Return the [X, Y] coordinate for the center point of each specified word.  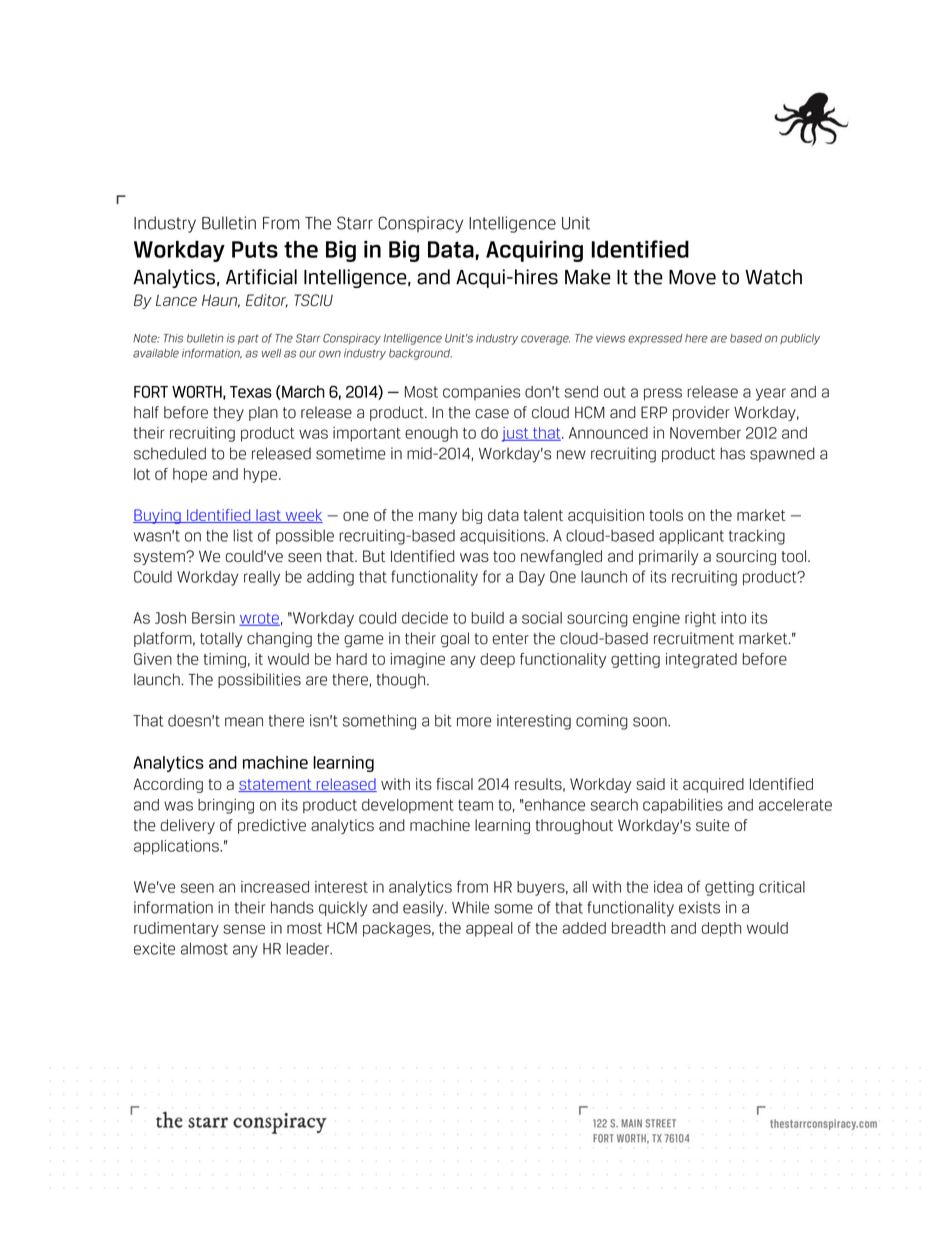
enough [431, 434]
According [168, 785]
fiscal [454, 784]
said [650, 784]
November [705, 433]
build [488, 618]
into [733, 618]
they [228, 413]
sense [244, 929]
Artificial [261, 277]
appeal [489, 929]
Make [588, 277]
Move [692, 277]
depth [721, 929]
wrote [259, 619]
